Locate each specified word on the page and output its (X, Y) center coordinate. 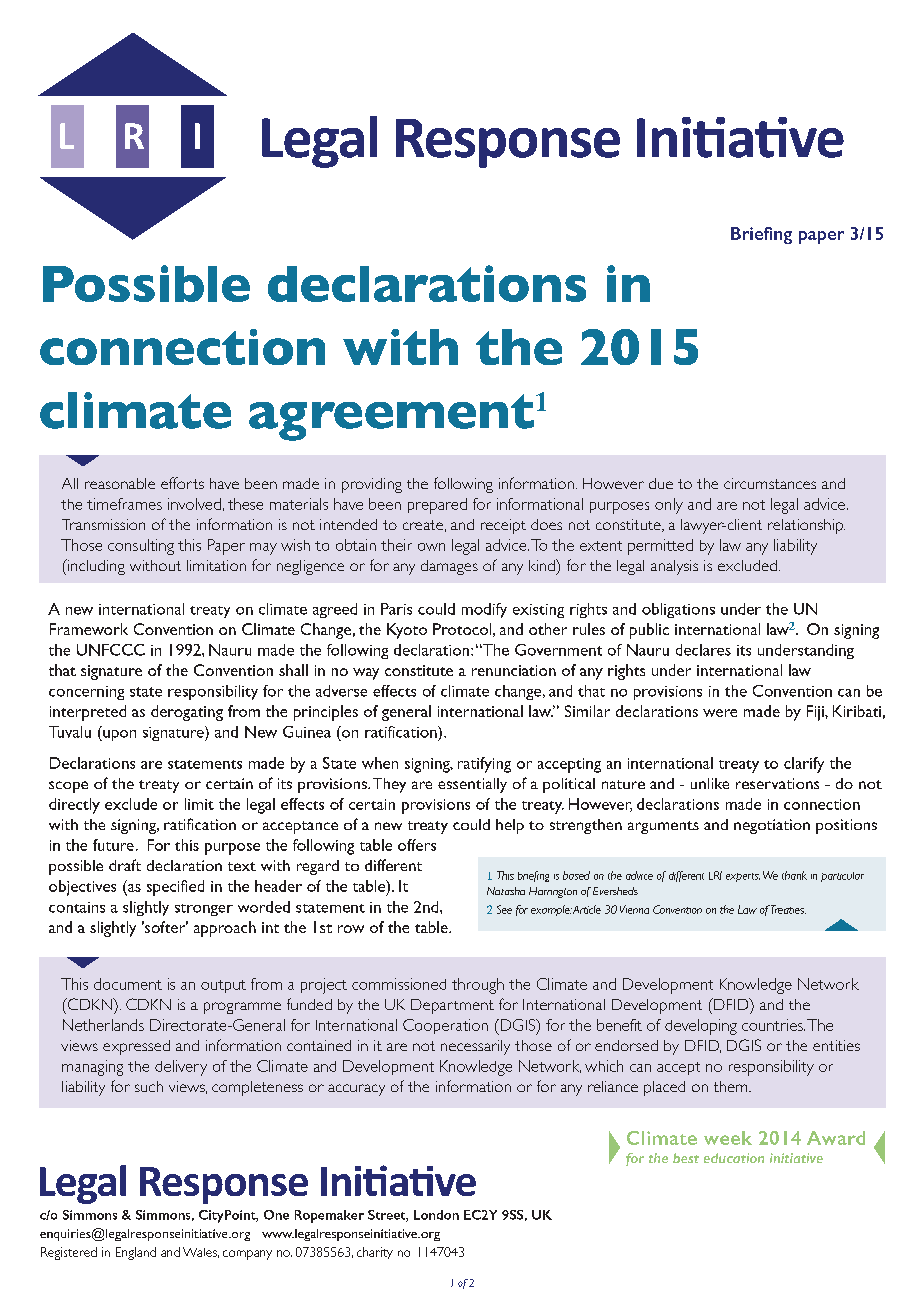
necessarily (475, 1047)
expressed (136, 1047)
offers (417, 845)
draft (125, 865)
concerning (86, 693)
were (720, 713)
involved (194, 504)
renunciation (514, 670)
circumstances (770, 483)
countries (773, 1025)
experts (743, 877)
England (136, 1253)
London (436, 1215)
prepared (437, 506)
